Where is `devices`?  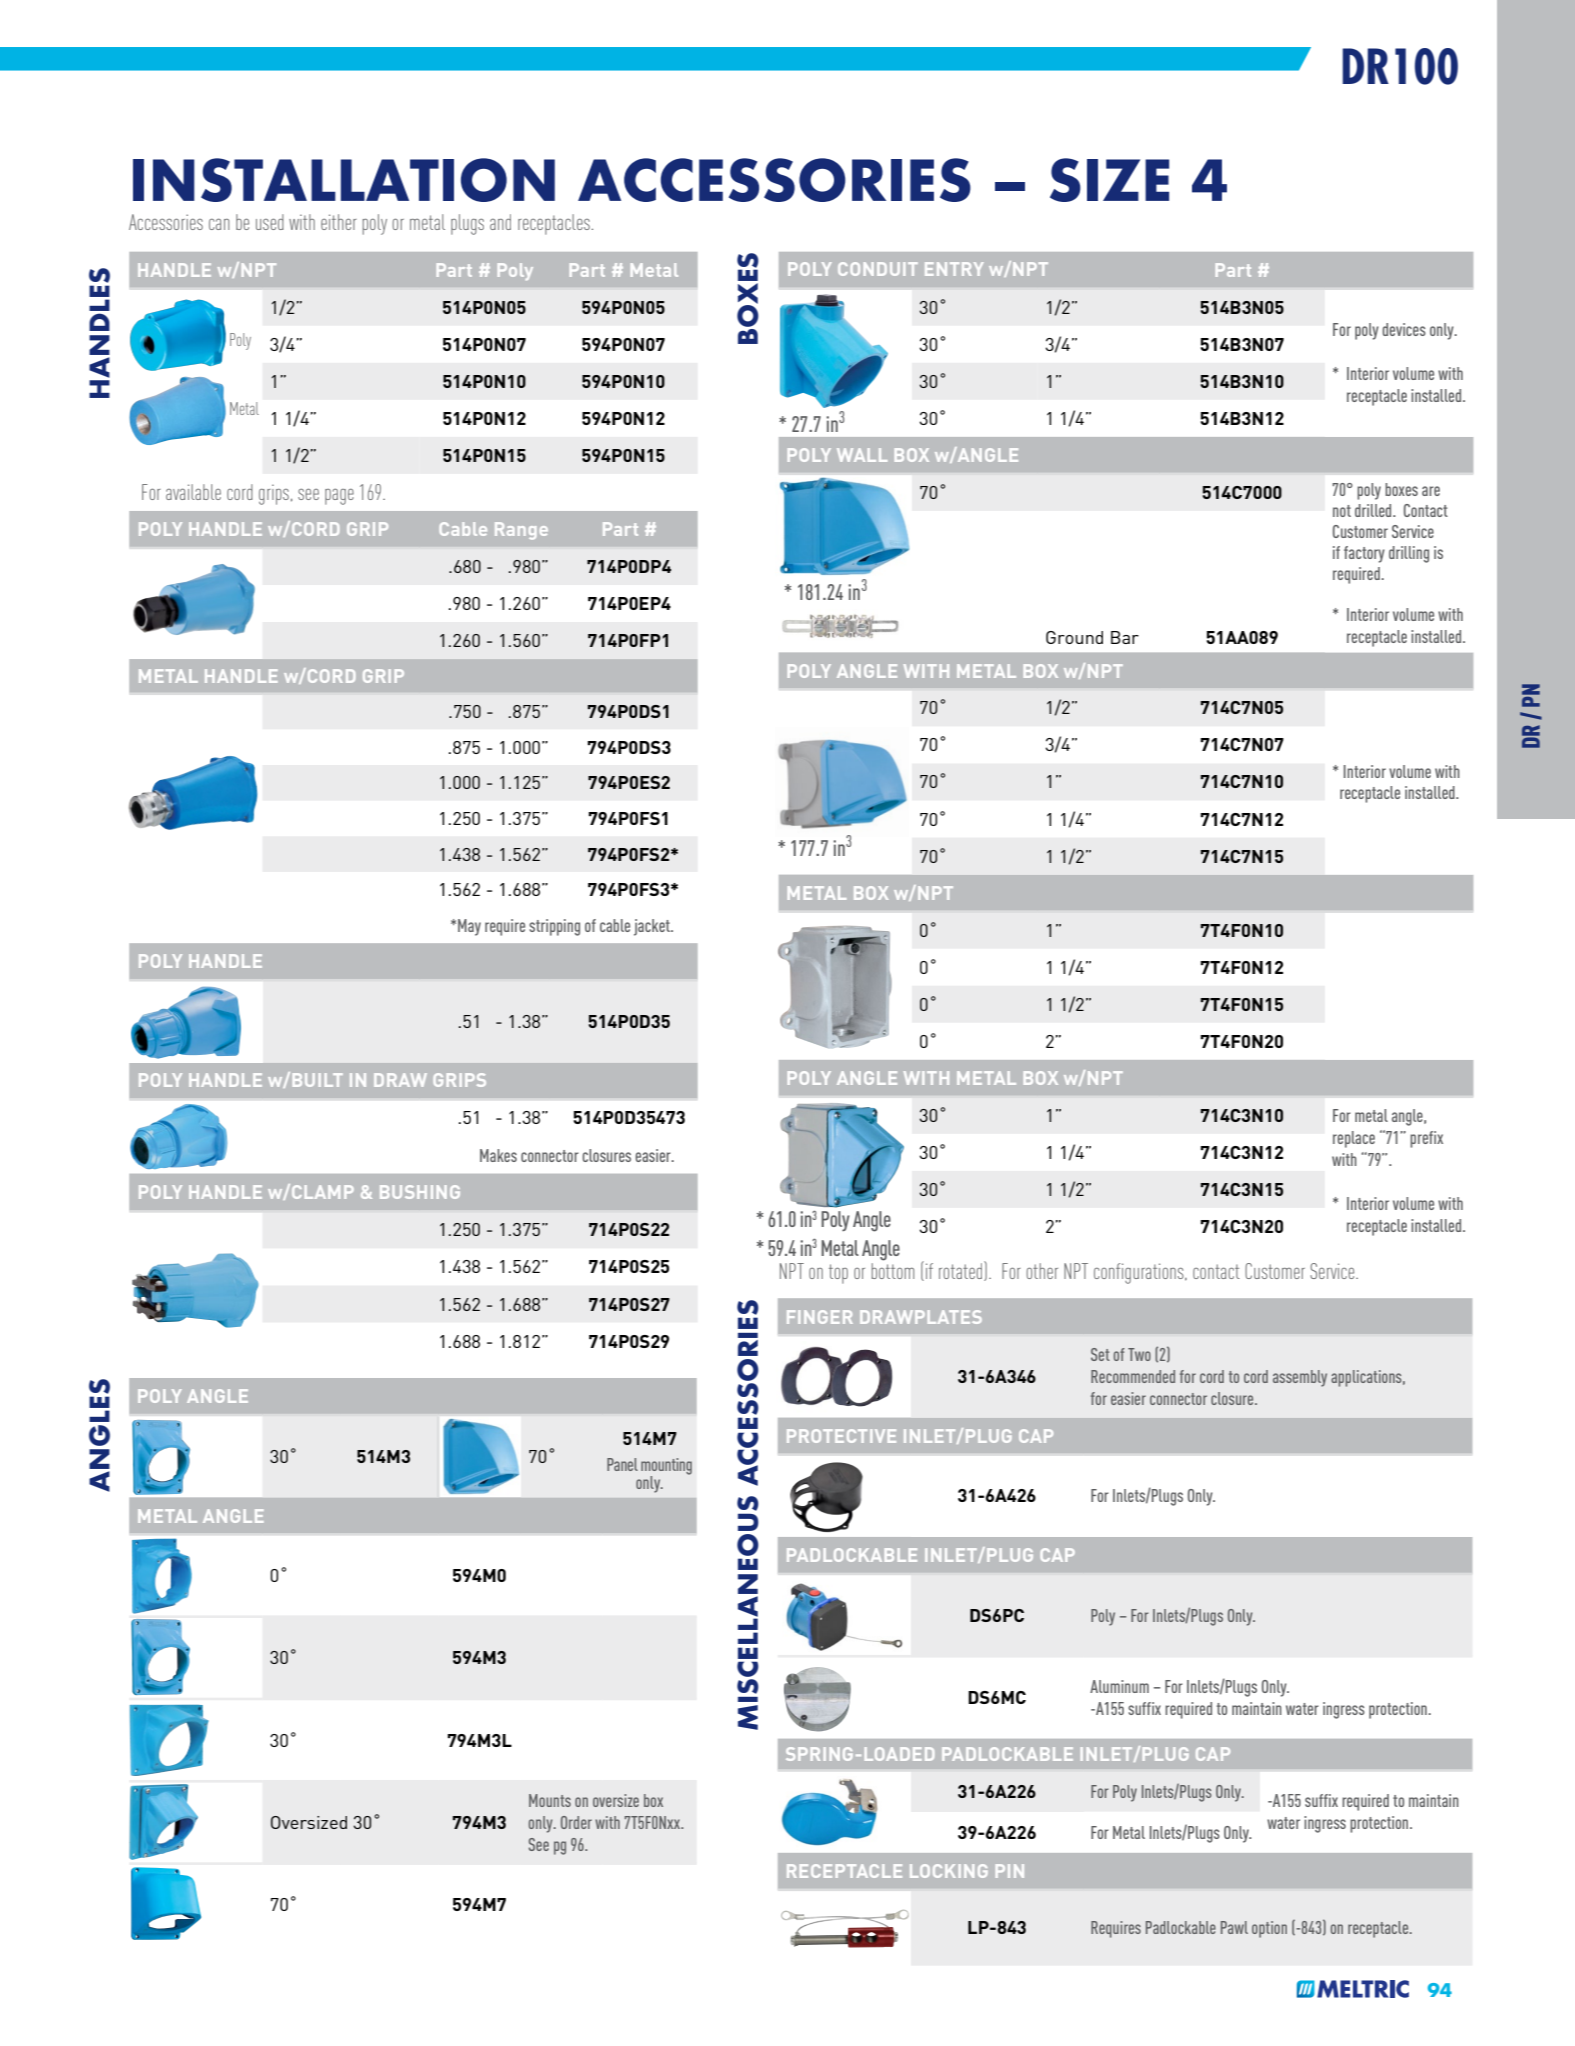 devices is located at coordinates (1404, 329).
